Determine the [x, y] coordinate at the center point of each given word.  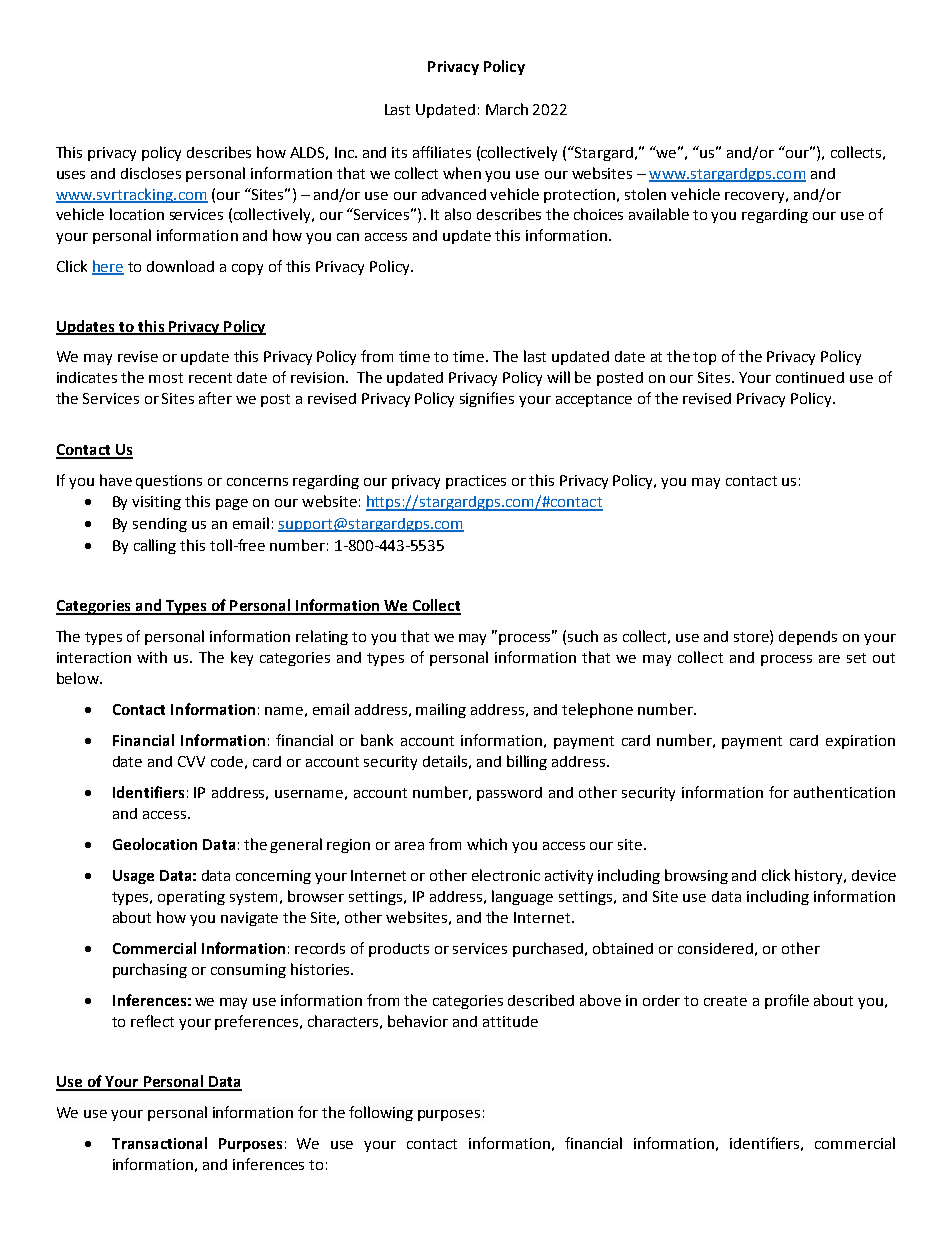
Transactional [159, 1143]
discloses [151, 173]
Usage [133, 877]
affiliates [442, 152]
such [583, 636]
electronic [506, 875]
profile [787, 1001]
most [166, 378]
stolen [645, 194]
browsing [696, 876]
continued [810, 377]
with [152, 657]
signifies [487, 399]
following [381, 1113]
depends [808, 638]
